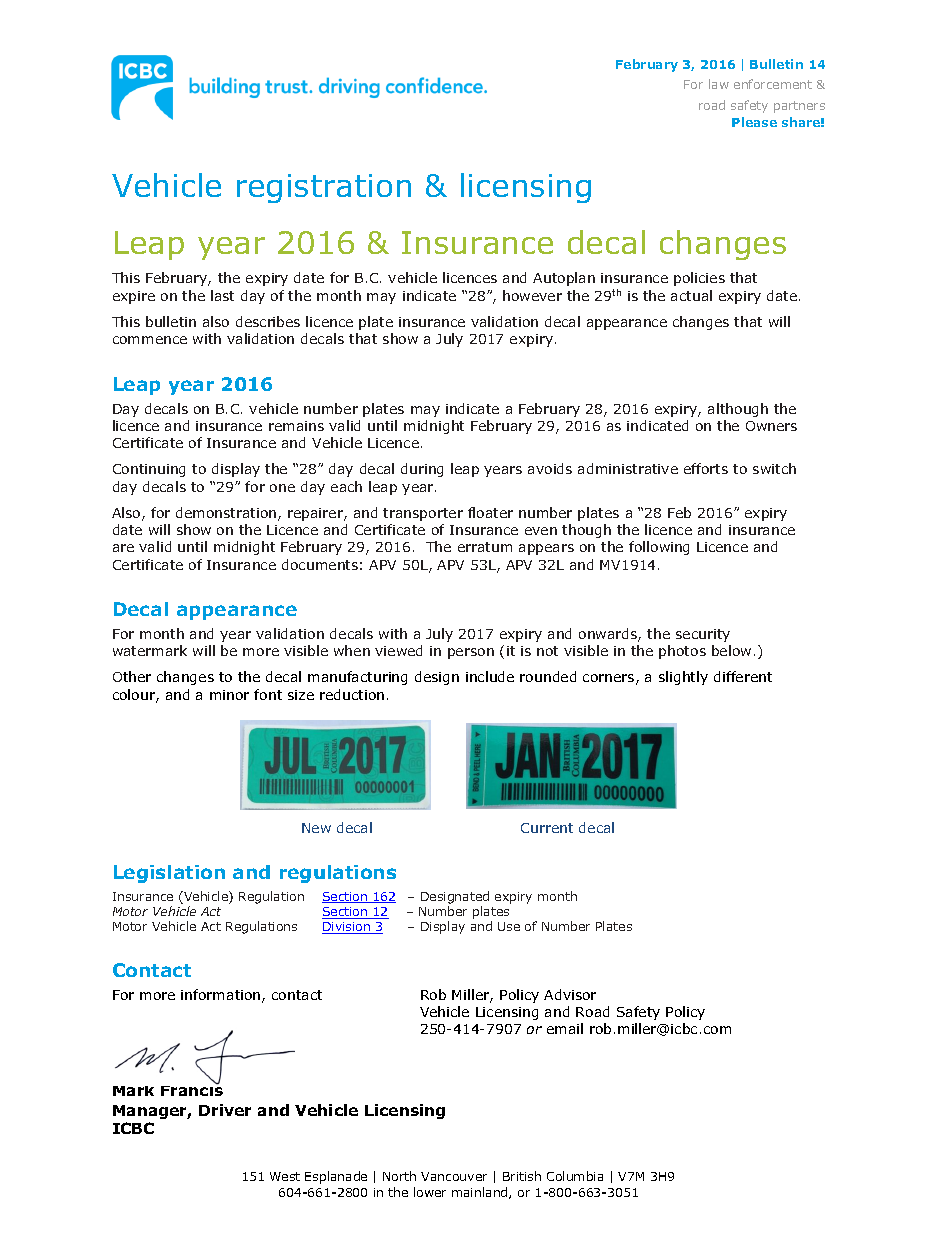  What do you see at coordinates (471, 653) in the document?
I see `person` at bounding box center [471, 653].
